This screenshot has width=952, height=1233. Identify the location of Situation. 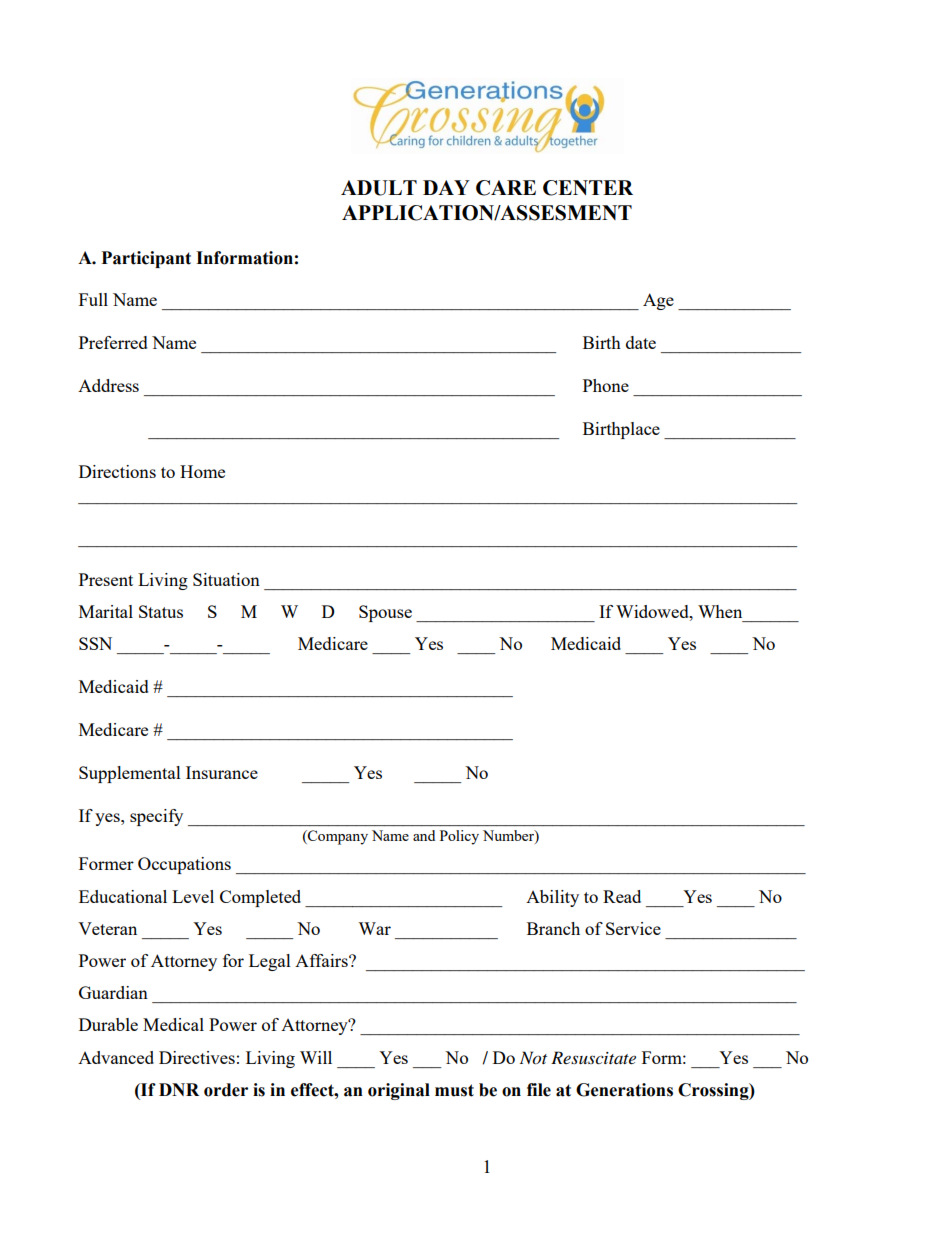
(226, 579).
